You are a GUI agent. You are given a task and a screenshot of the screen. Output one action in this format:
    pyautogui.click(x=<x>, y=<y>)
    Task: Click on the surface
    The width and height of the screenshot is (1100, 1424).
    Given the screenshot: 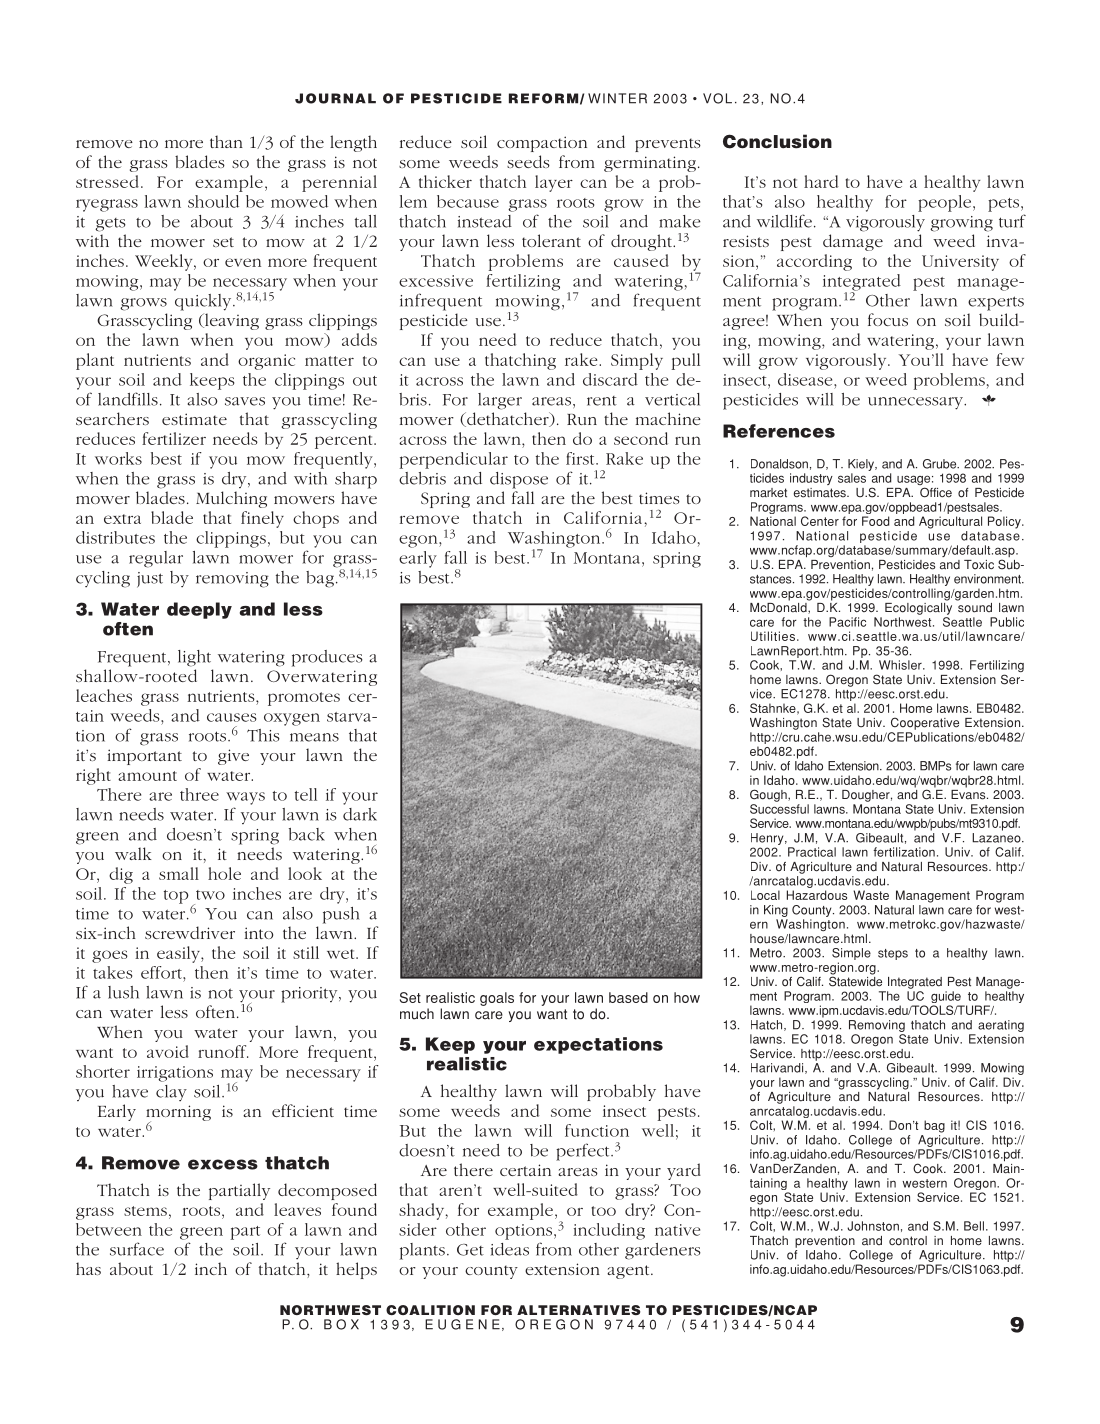 What is the action you would take?
    pyautogui.click(x=137, y=1249)
